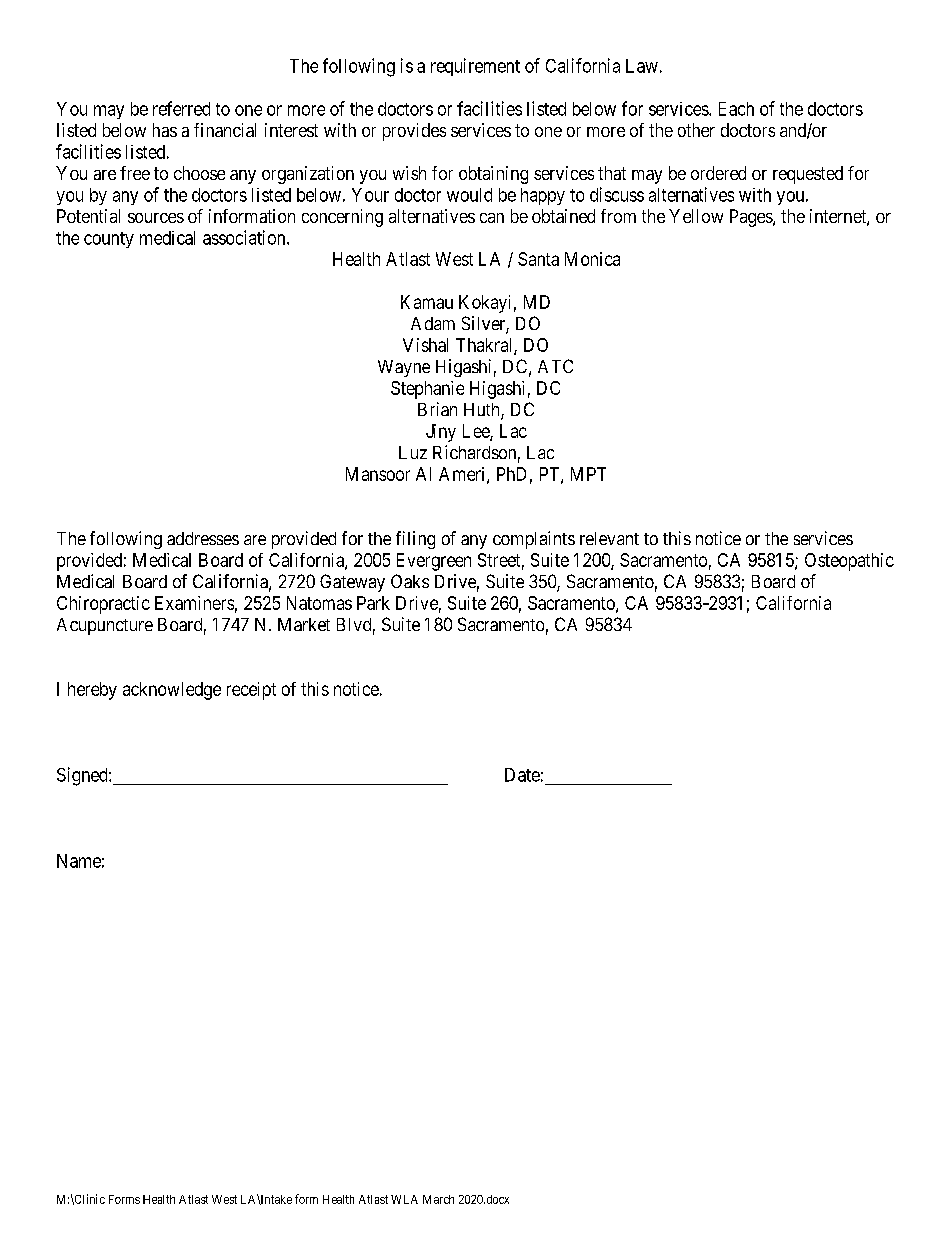 The width and height of the page is (952, 1233). Describe the element at coordinates (588, 474) in the page. I see `MPT` at that location.
